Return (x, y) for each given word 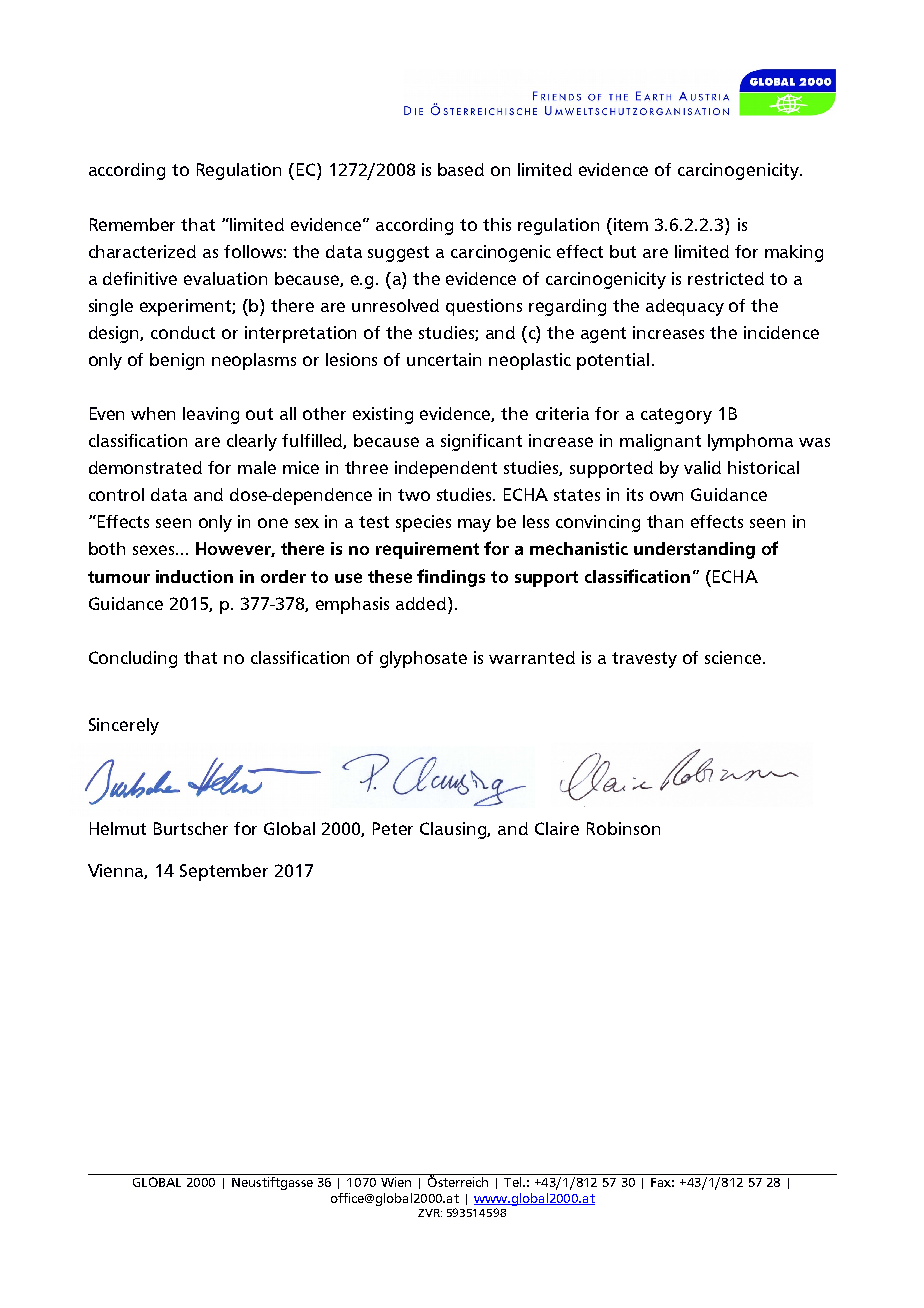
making (794, 253)
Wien (396, 1182)
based (461, 169)
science (734, 657)
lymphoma (750, 442)
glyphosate (423, 659)
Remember (132, 224)
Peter (393, 828)
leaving (211, 415)
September (224, 872)
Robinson (623, 828)
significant (481, 442)
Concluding (133, 659)
